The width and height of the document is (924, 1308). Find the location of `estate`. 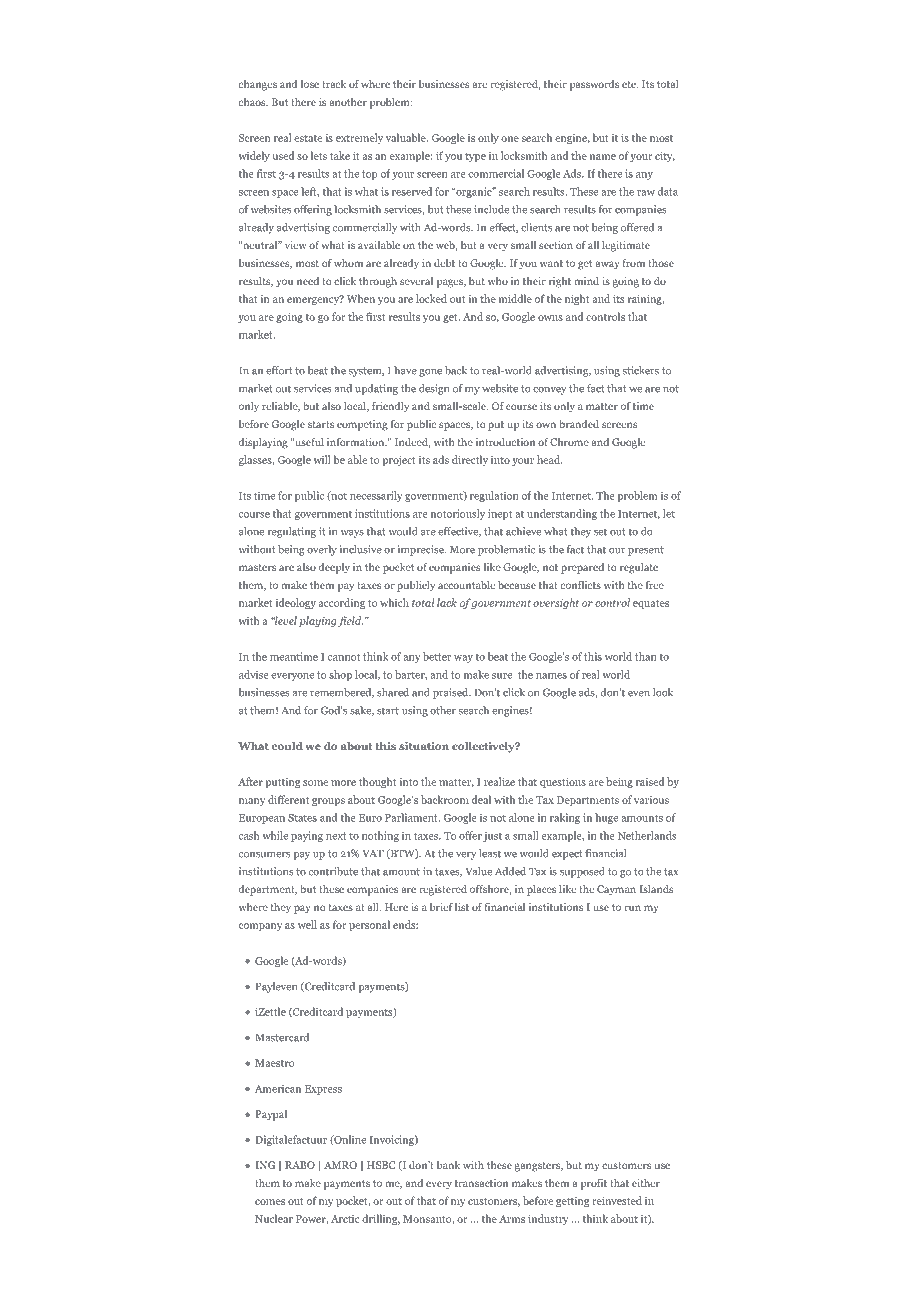

estate is located at coordinates (308, 138).
